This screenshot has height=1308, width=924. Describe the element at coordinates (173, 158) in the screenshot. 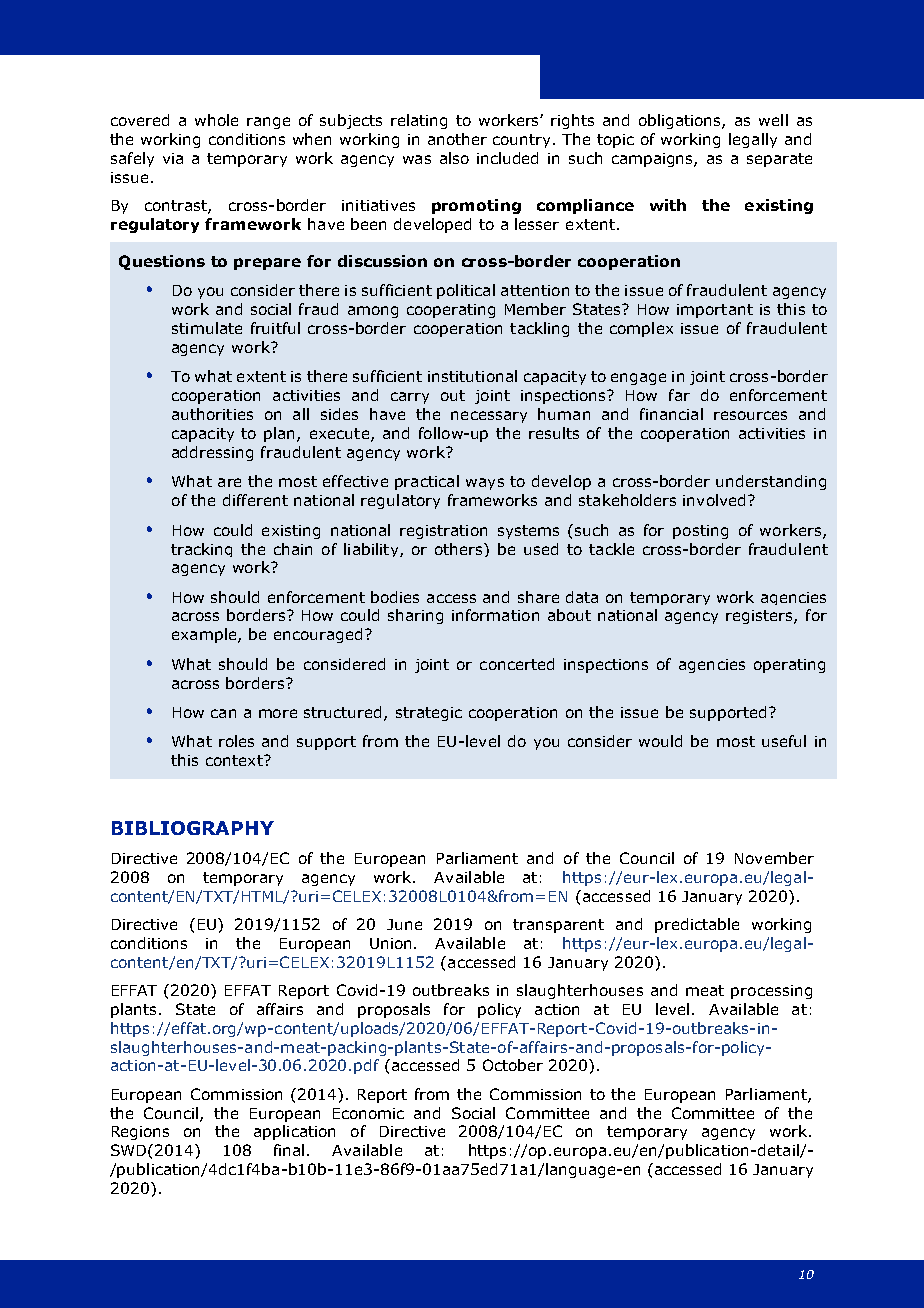

I see `via` at that location.
